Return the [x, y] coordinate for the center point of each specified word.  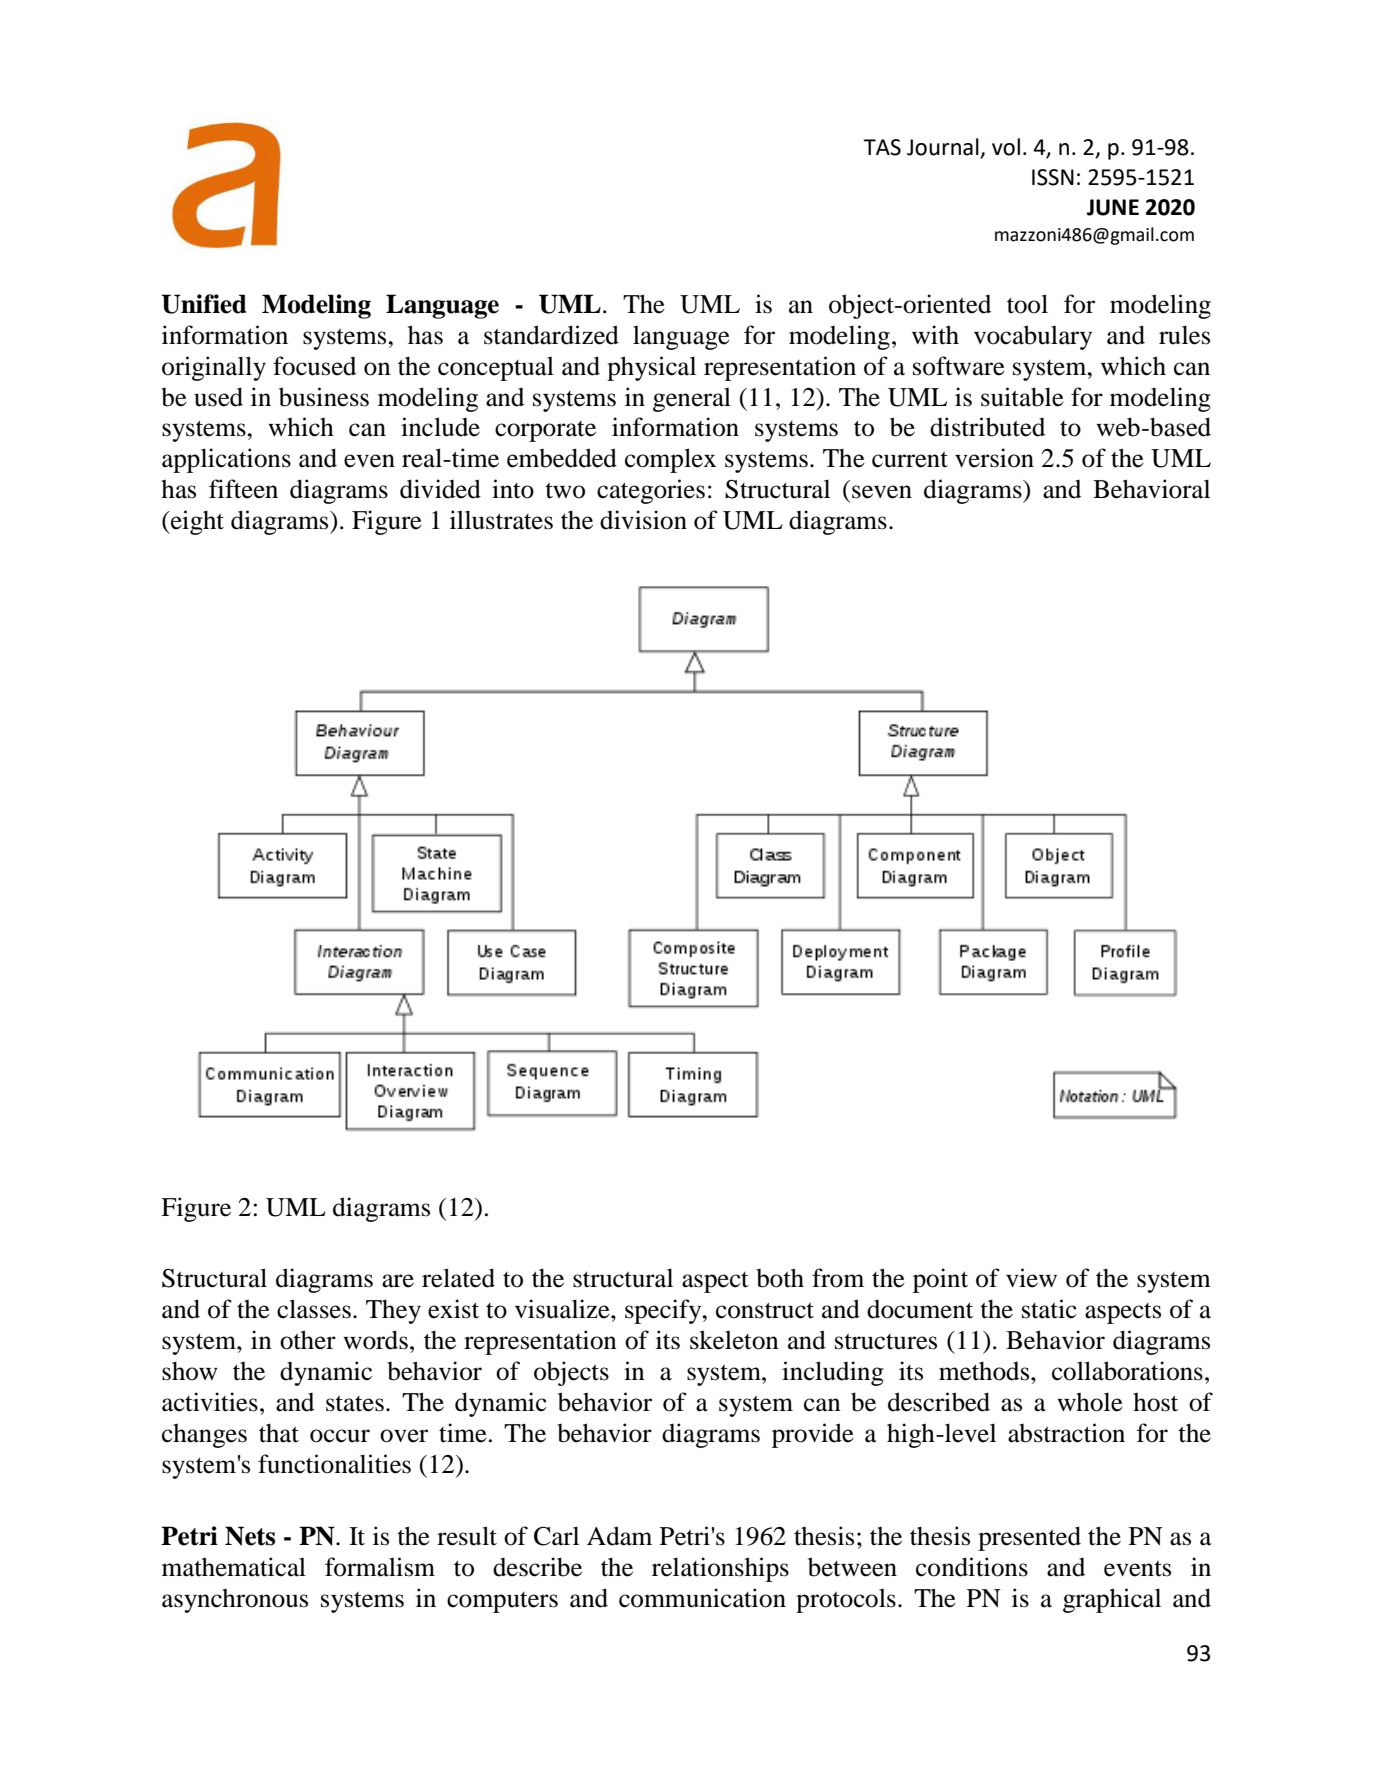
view [1031, 1278]
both [780, 1278]
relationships [720, 1569]
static [1049, 1309]
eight [196, 522]
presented [1029, 1538]
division [643, 520]
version [994, 458]
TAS [882, 147]
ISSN [1053, 177]
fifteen [243, 489]
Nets [250, 1536]
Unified [204, 304]
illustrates [501, 520]
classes [314, 1309]
